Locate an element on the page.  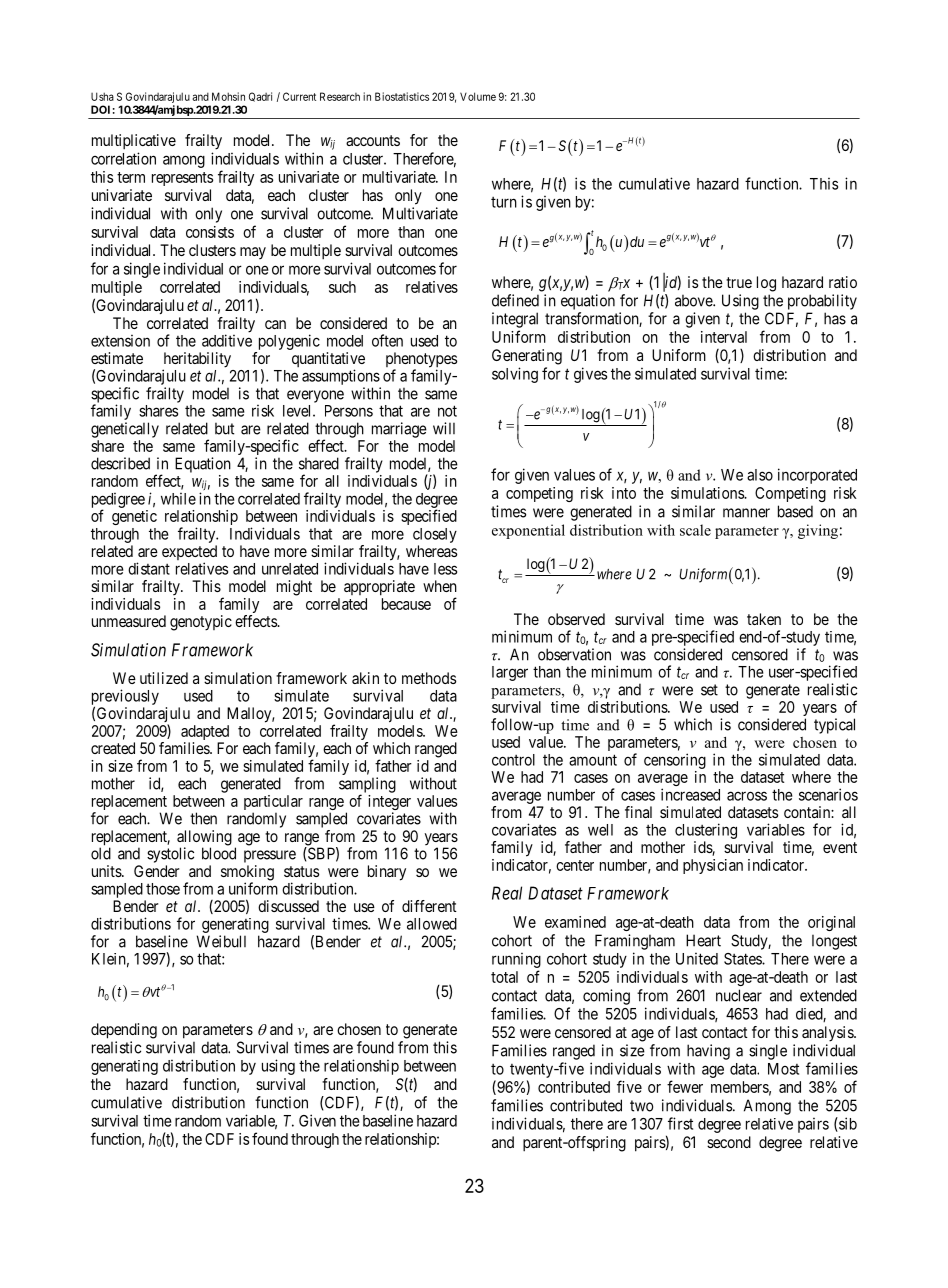
Volume is located at coordinates (478, 96).
